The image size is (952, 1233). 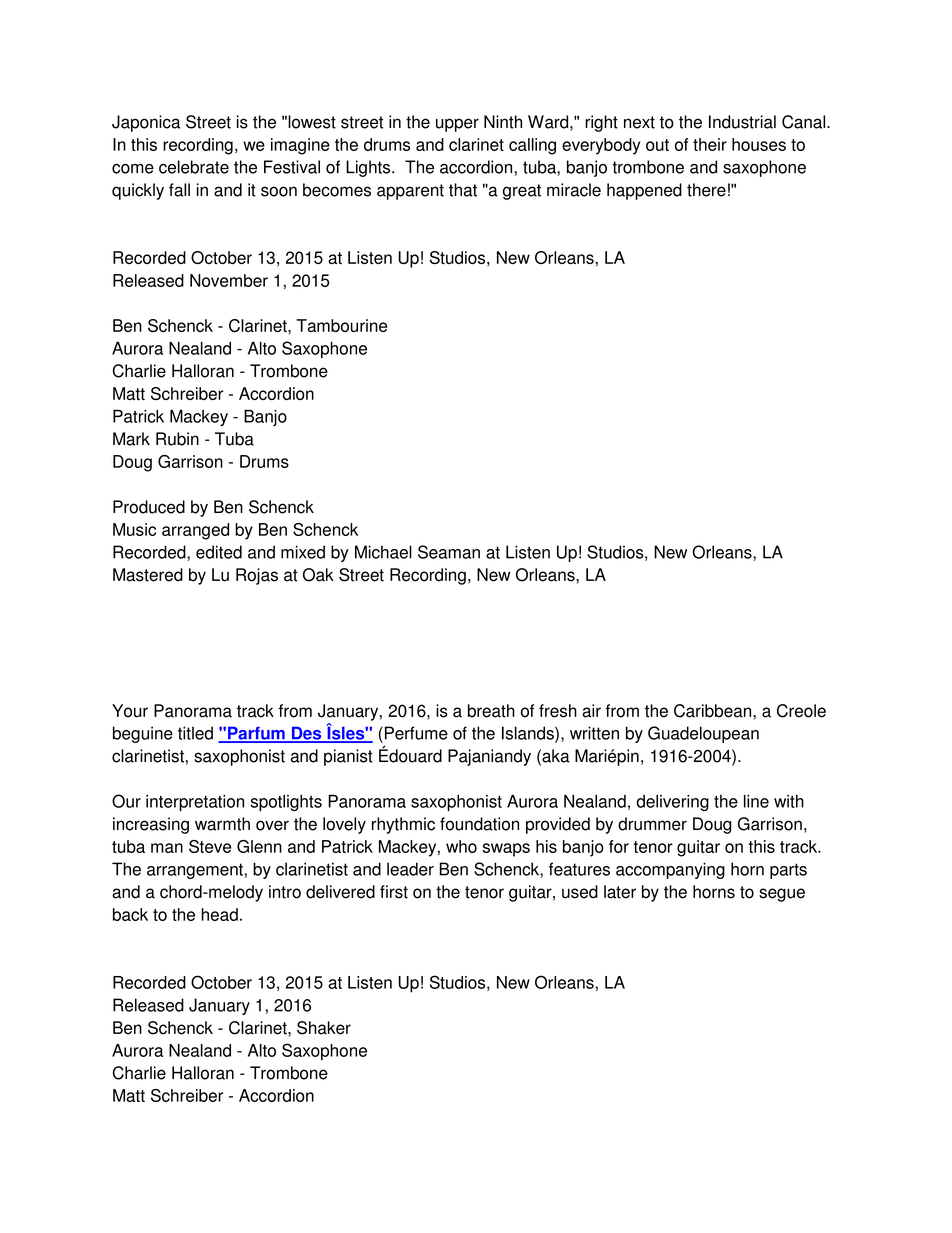 I want to click on segue, so click(x=782, y=895).
